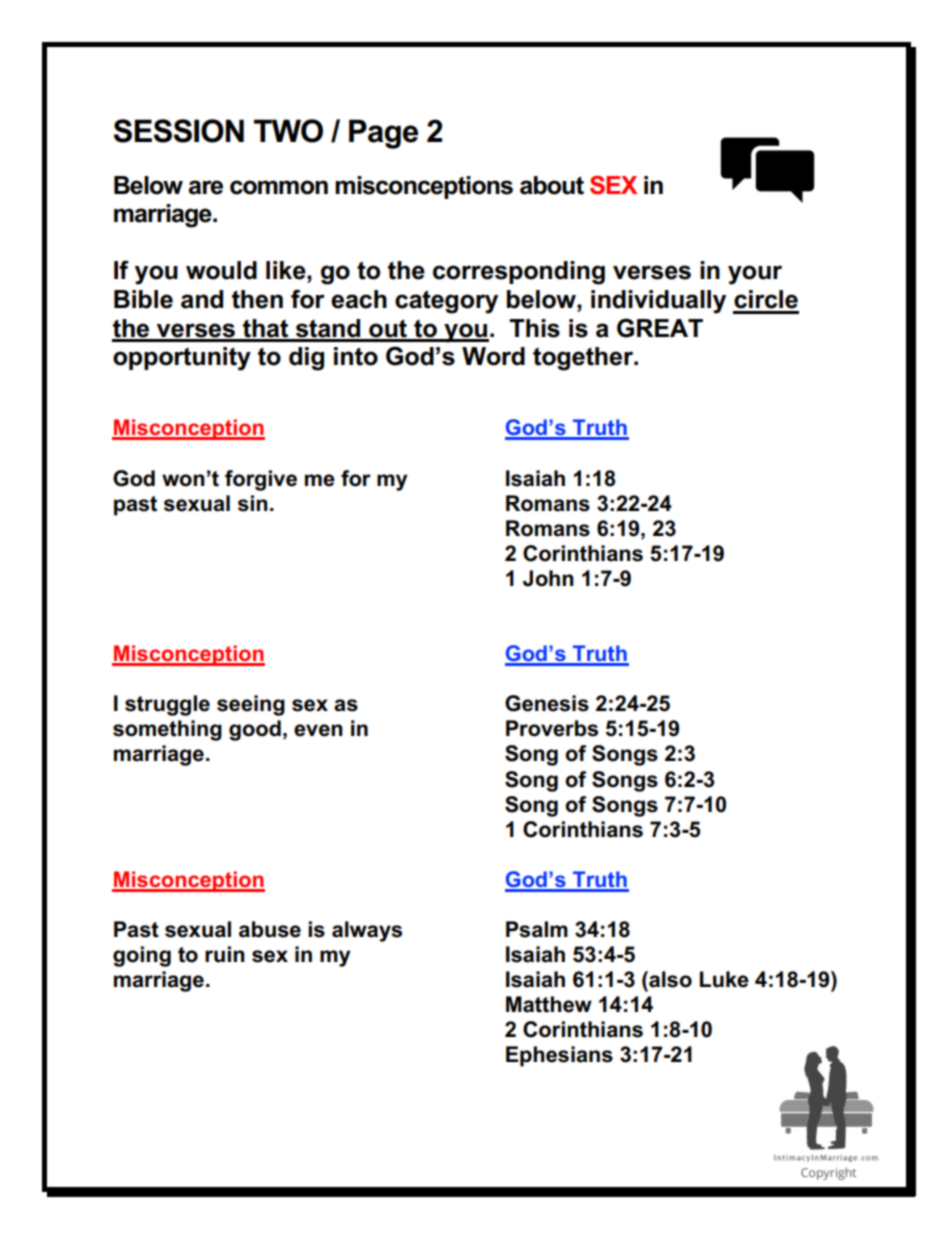 Image resolution: width=952 pixels, height=1233 pixels. I want to click on about, so click(552, 185).
